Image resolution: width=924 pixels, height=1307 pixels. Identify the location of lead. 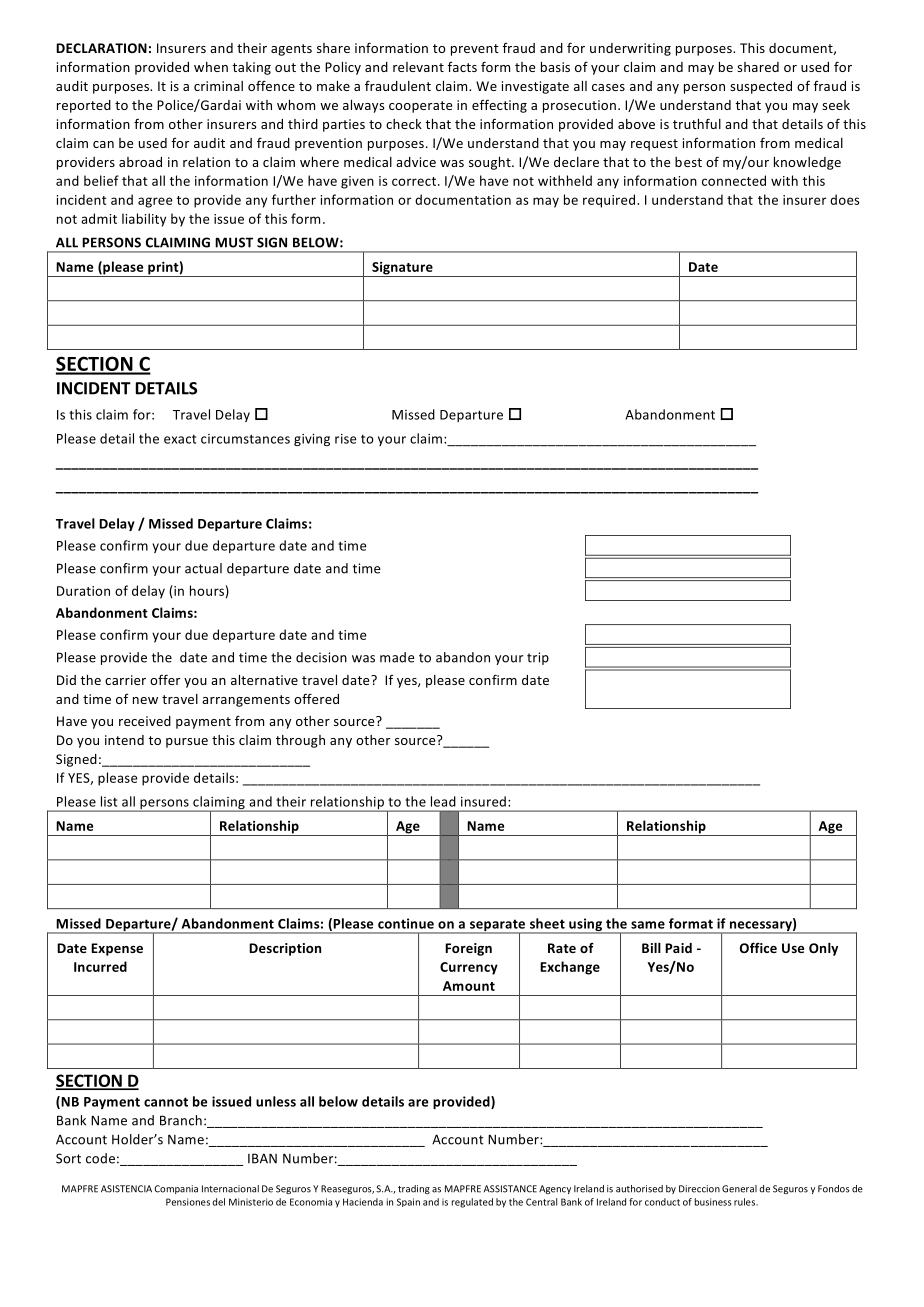
(443, 801).
